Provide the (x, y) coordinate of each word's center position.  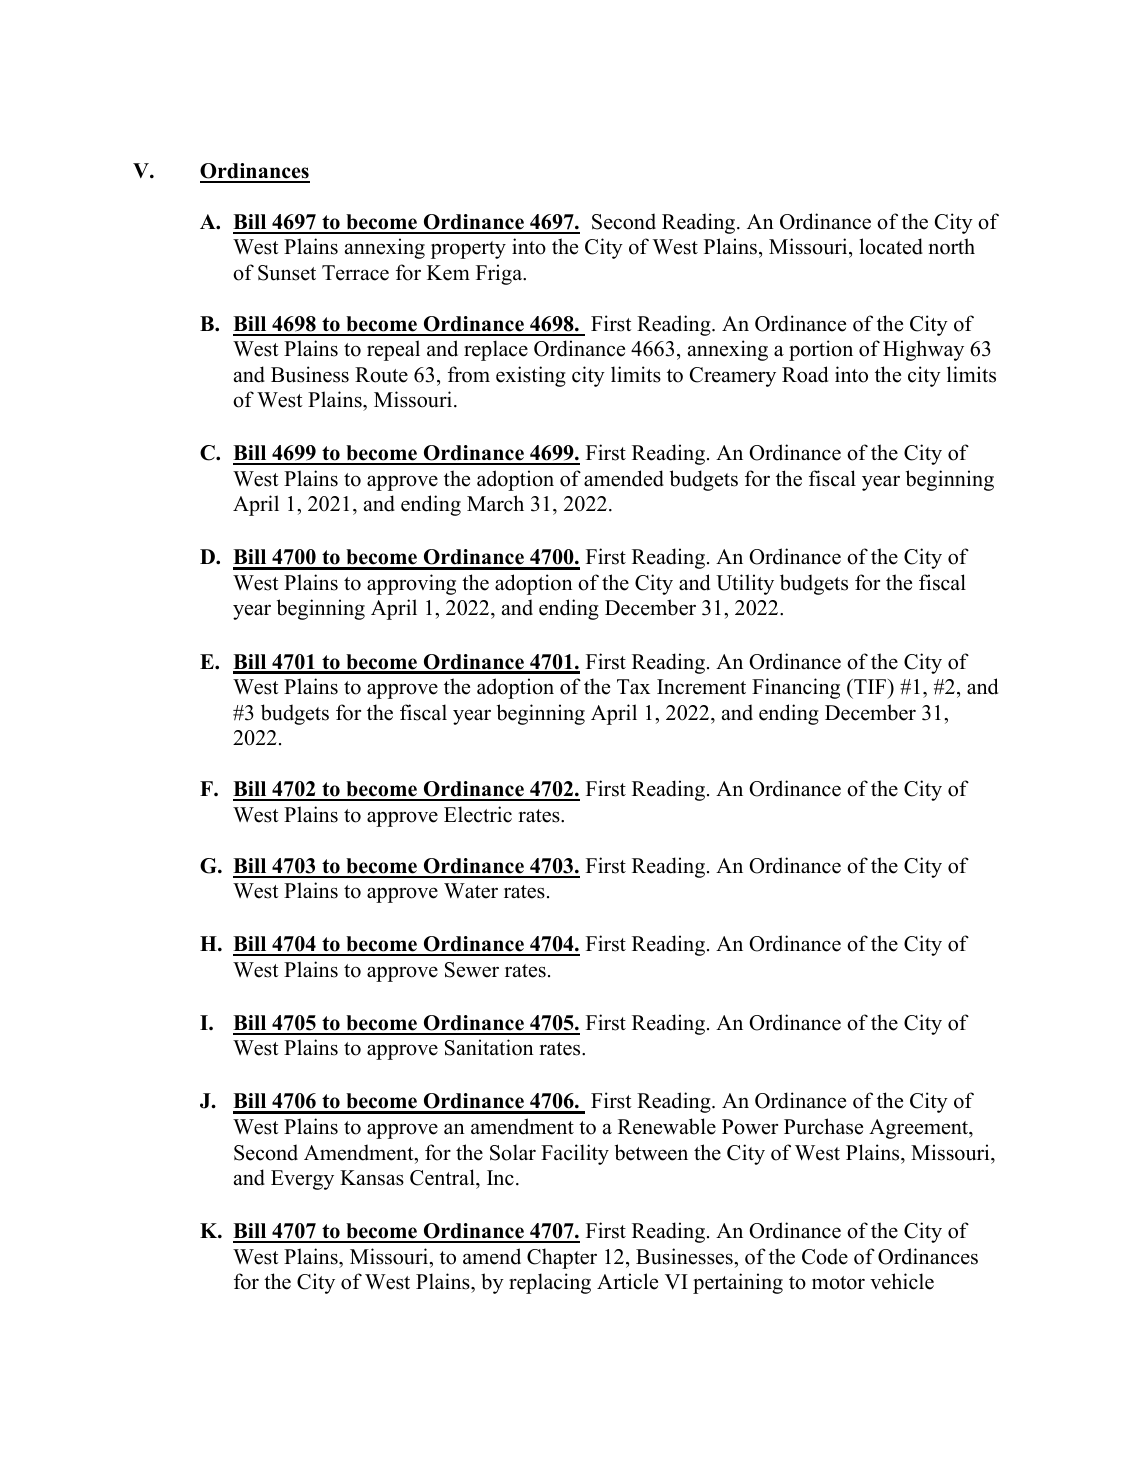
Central (443, 1177)
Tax (633, 686)
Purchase (823, 1126)
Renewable (667, 1126)
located (891, 246)
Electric (478, 814)
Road (805, 374)
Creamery (733, 377)
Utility (745, 584)
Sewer (472, 970)
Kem (448, 273)
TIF (870, 686)
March (495, 503)
